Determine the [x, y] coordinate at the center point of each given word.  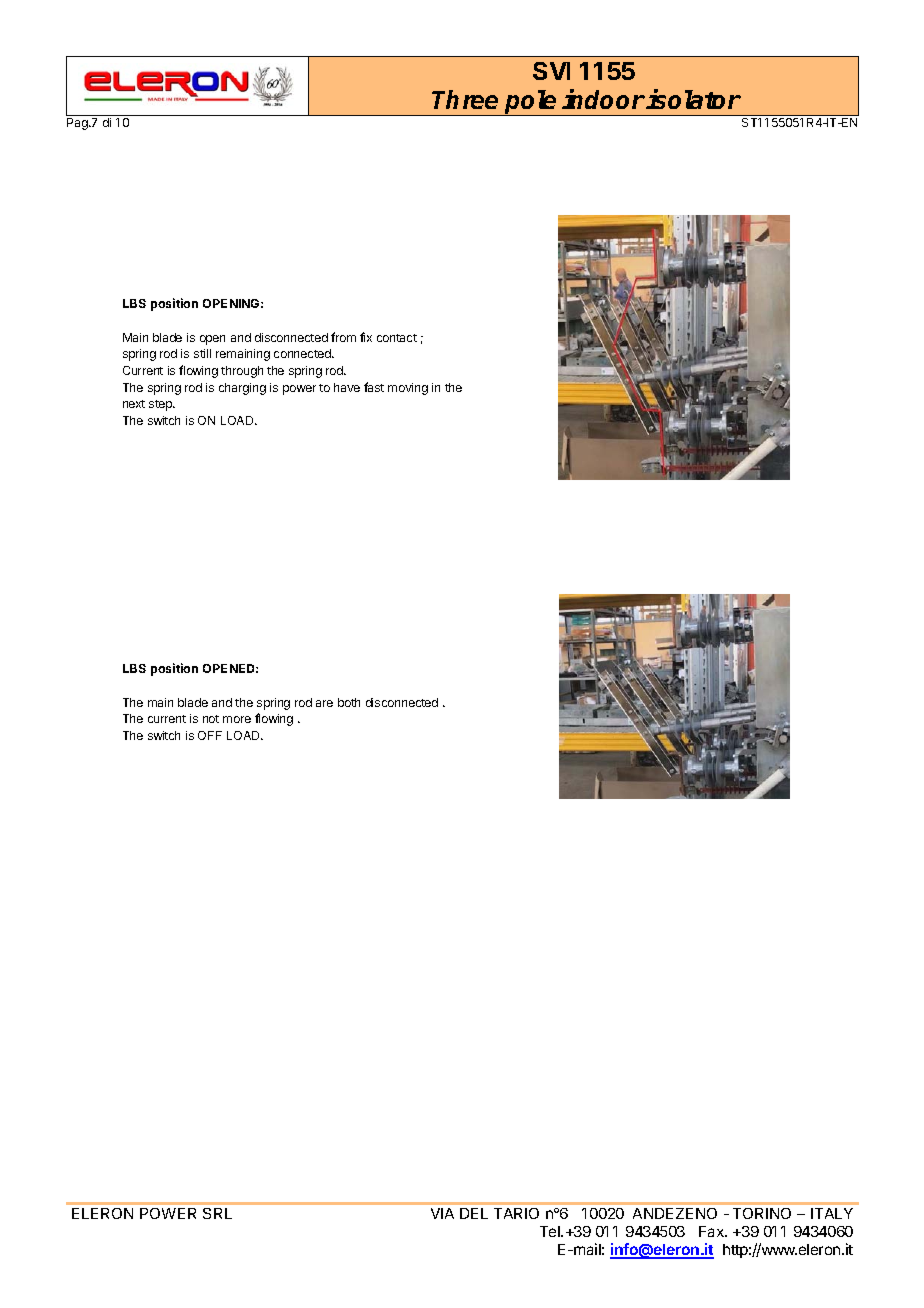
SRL [217, 1213]
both [349, 702]
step [162, 405]
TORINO [762, 1213]
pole [531, 103]
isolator [693, 99]
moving [408, 389]
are [324, 703]
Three [465, 99]
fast [374, 387]
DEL [474, 1213]
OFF [210, 735]
